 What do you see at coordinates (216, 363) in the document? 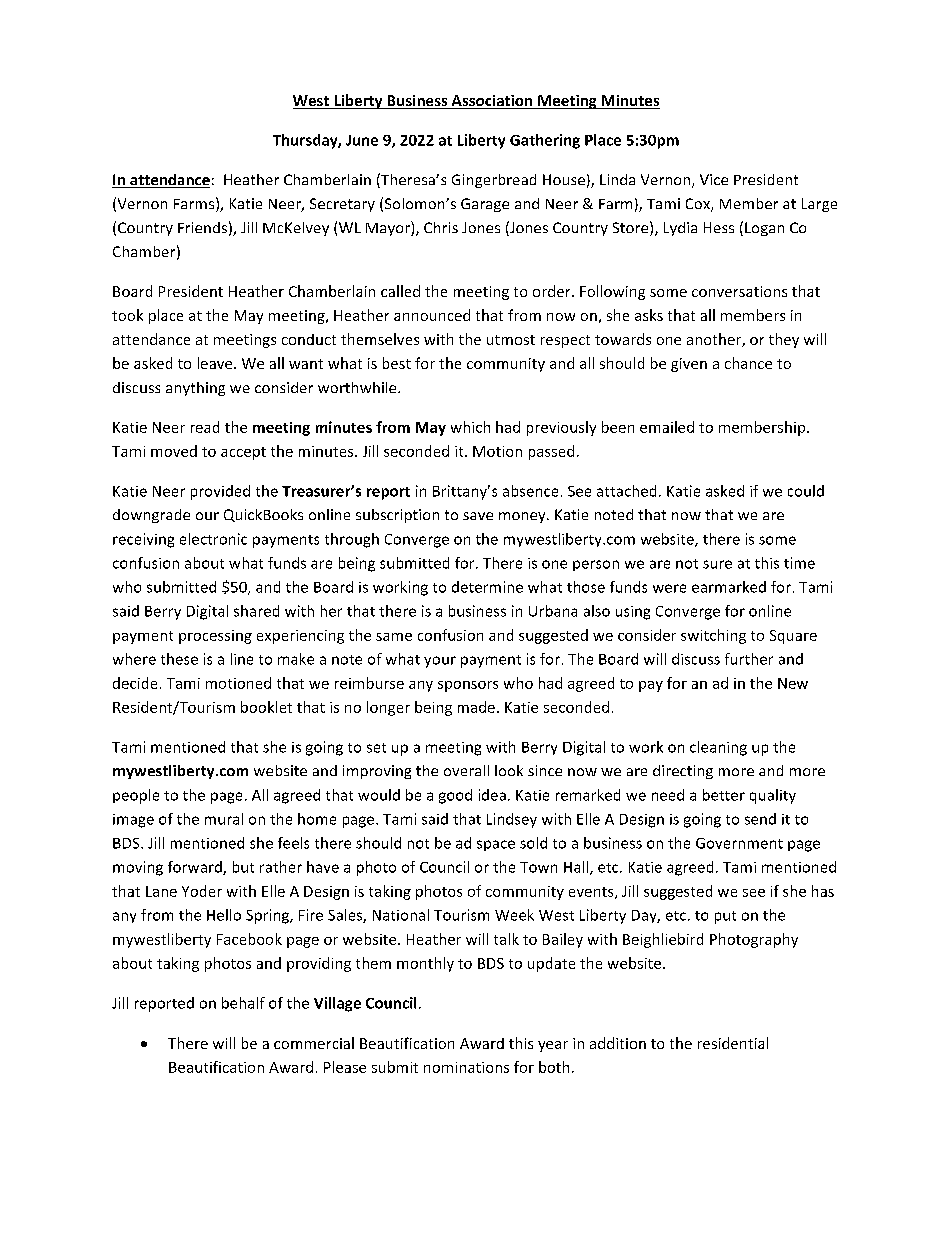
I see `leave` at bounding box center [216, 363].
